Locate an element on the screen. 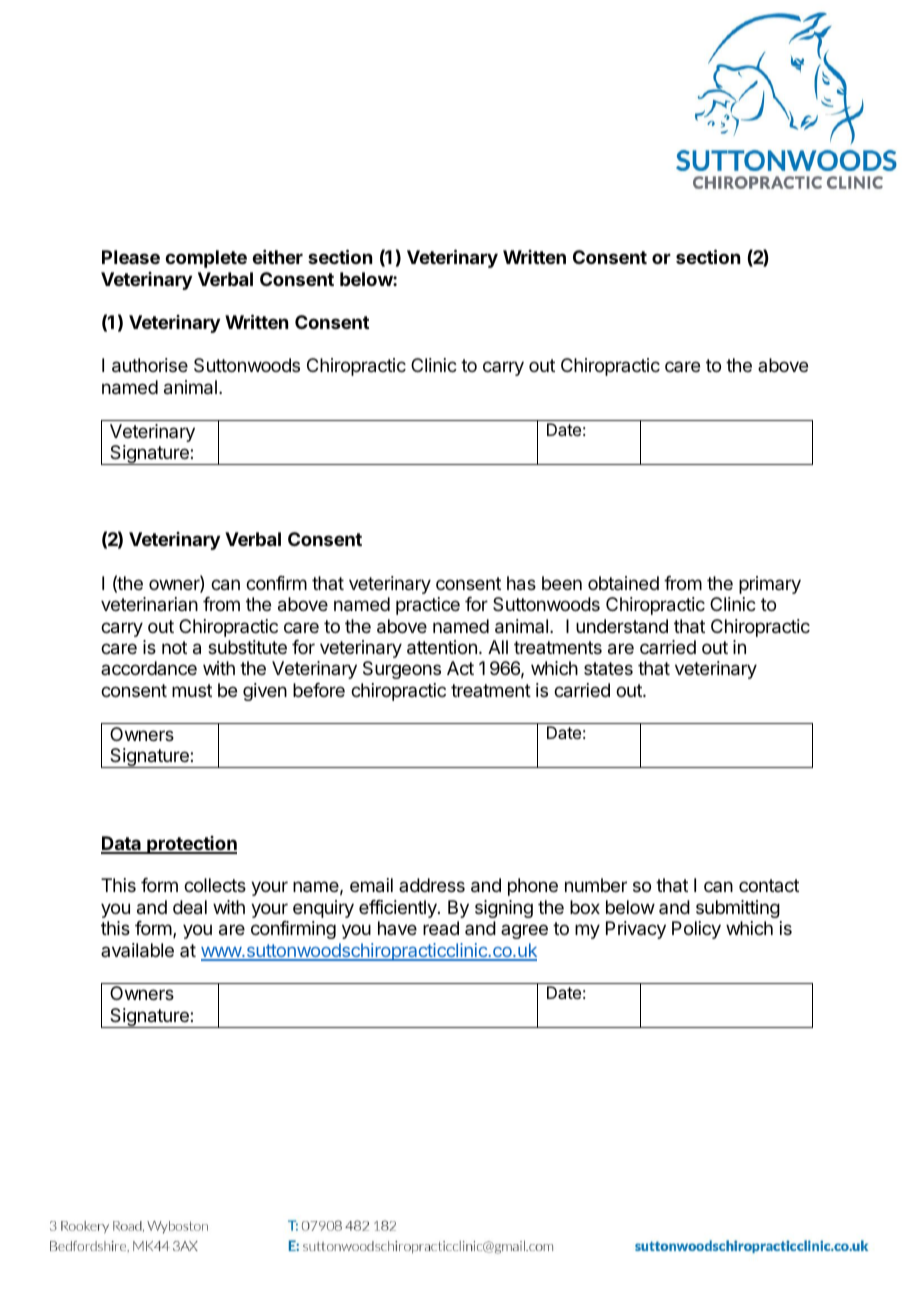 The image size is (924, 1309). deal is located at coordinates (190, 907).
